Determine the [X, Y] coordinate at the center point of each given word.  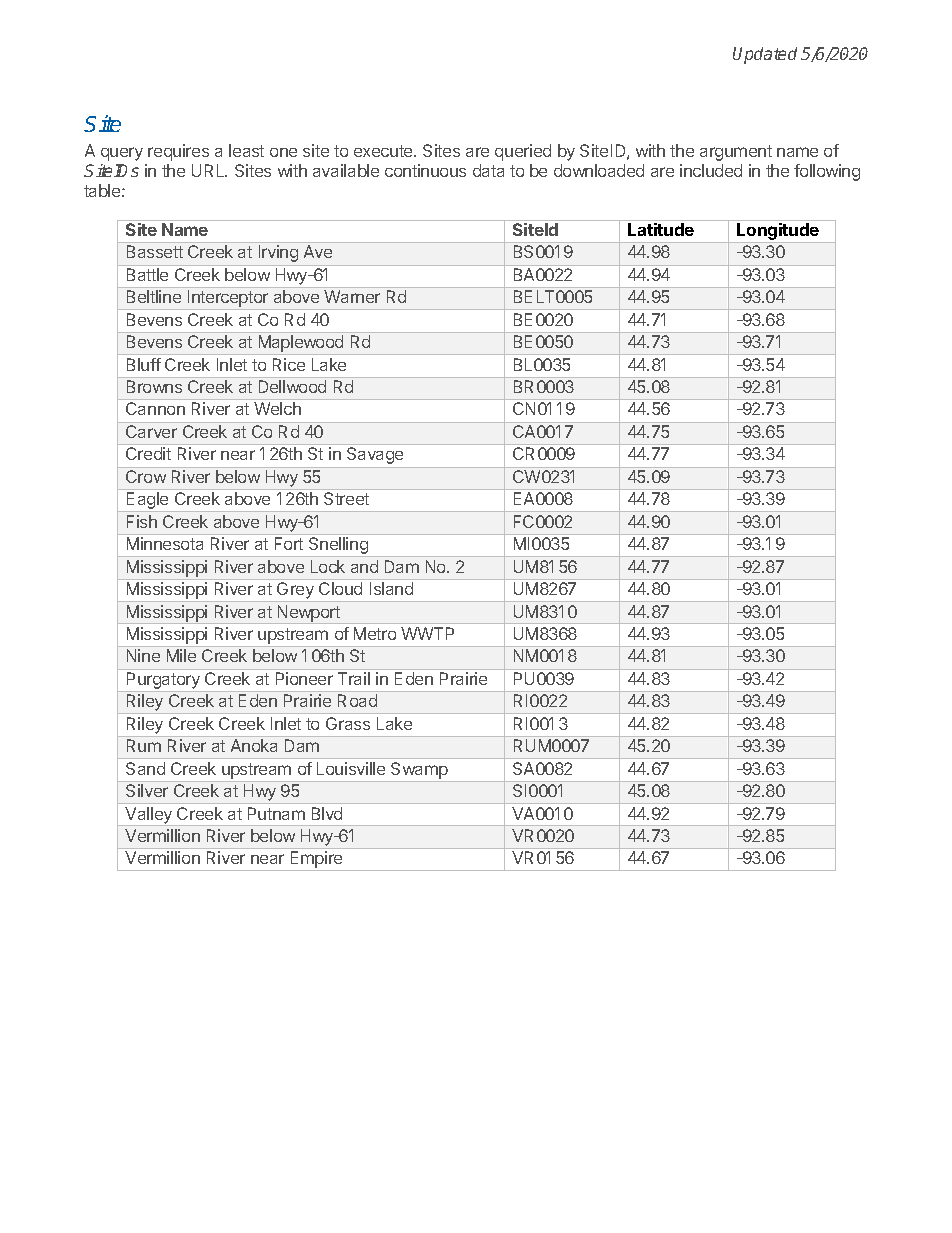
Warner [352, 296]
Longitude [778, 233]
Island [391, 588]
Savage [375, 455]
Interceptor [228, 300]
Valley [149, 816]
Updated [765, 55]
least [246, 150]
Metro [375, 633]
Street [346, 498]
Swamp [419, 770]
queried [523, 152]
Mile [181, 655]
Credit [148, 453]
